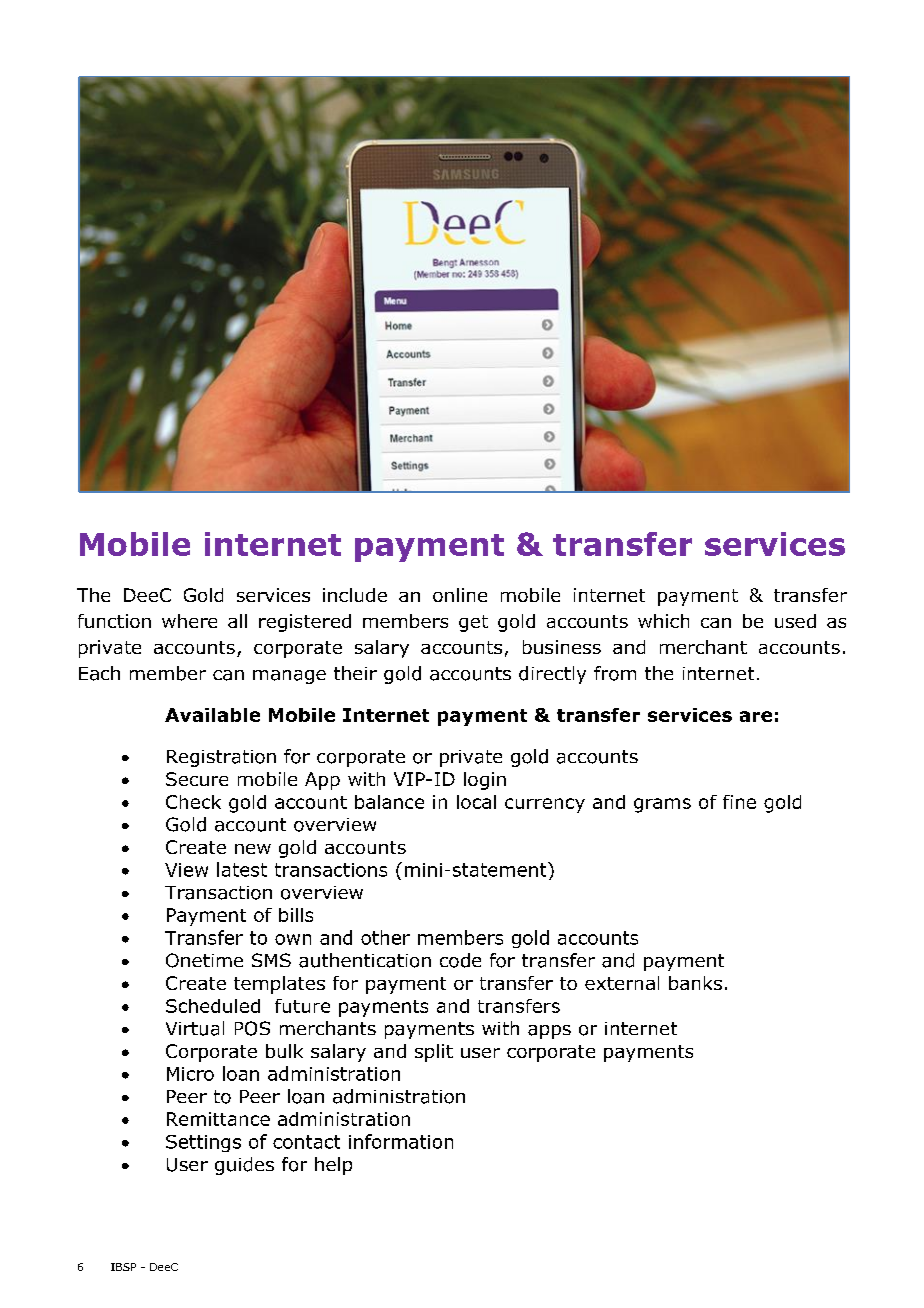  Describe the element at coordinates (662, 805) in the page. I see `grams` at that location.
